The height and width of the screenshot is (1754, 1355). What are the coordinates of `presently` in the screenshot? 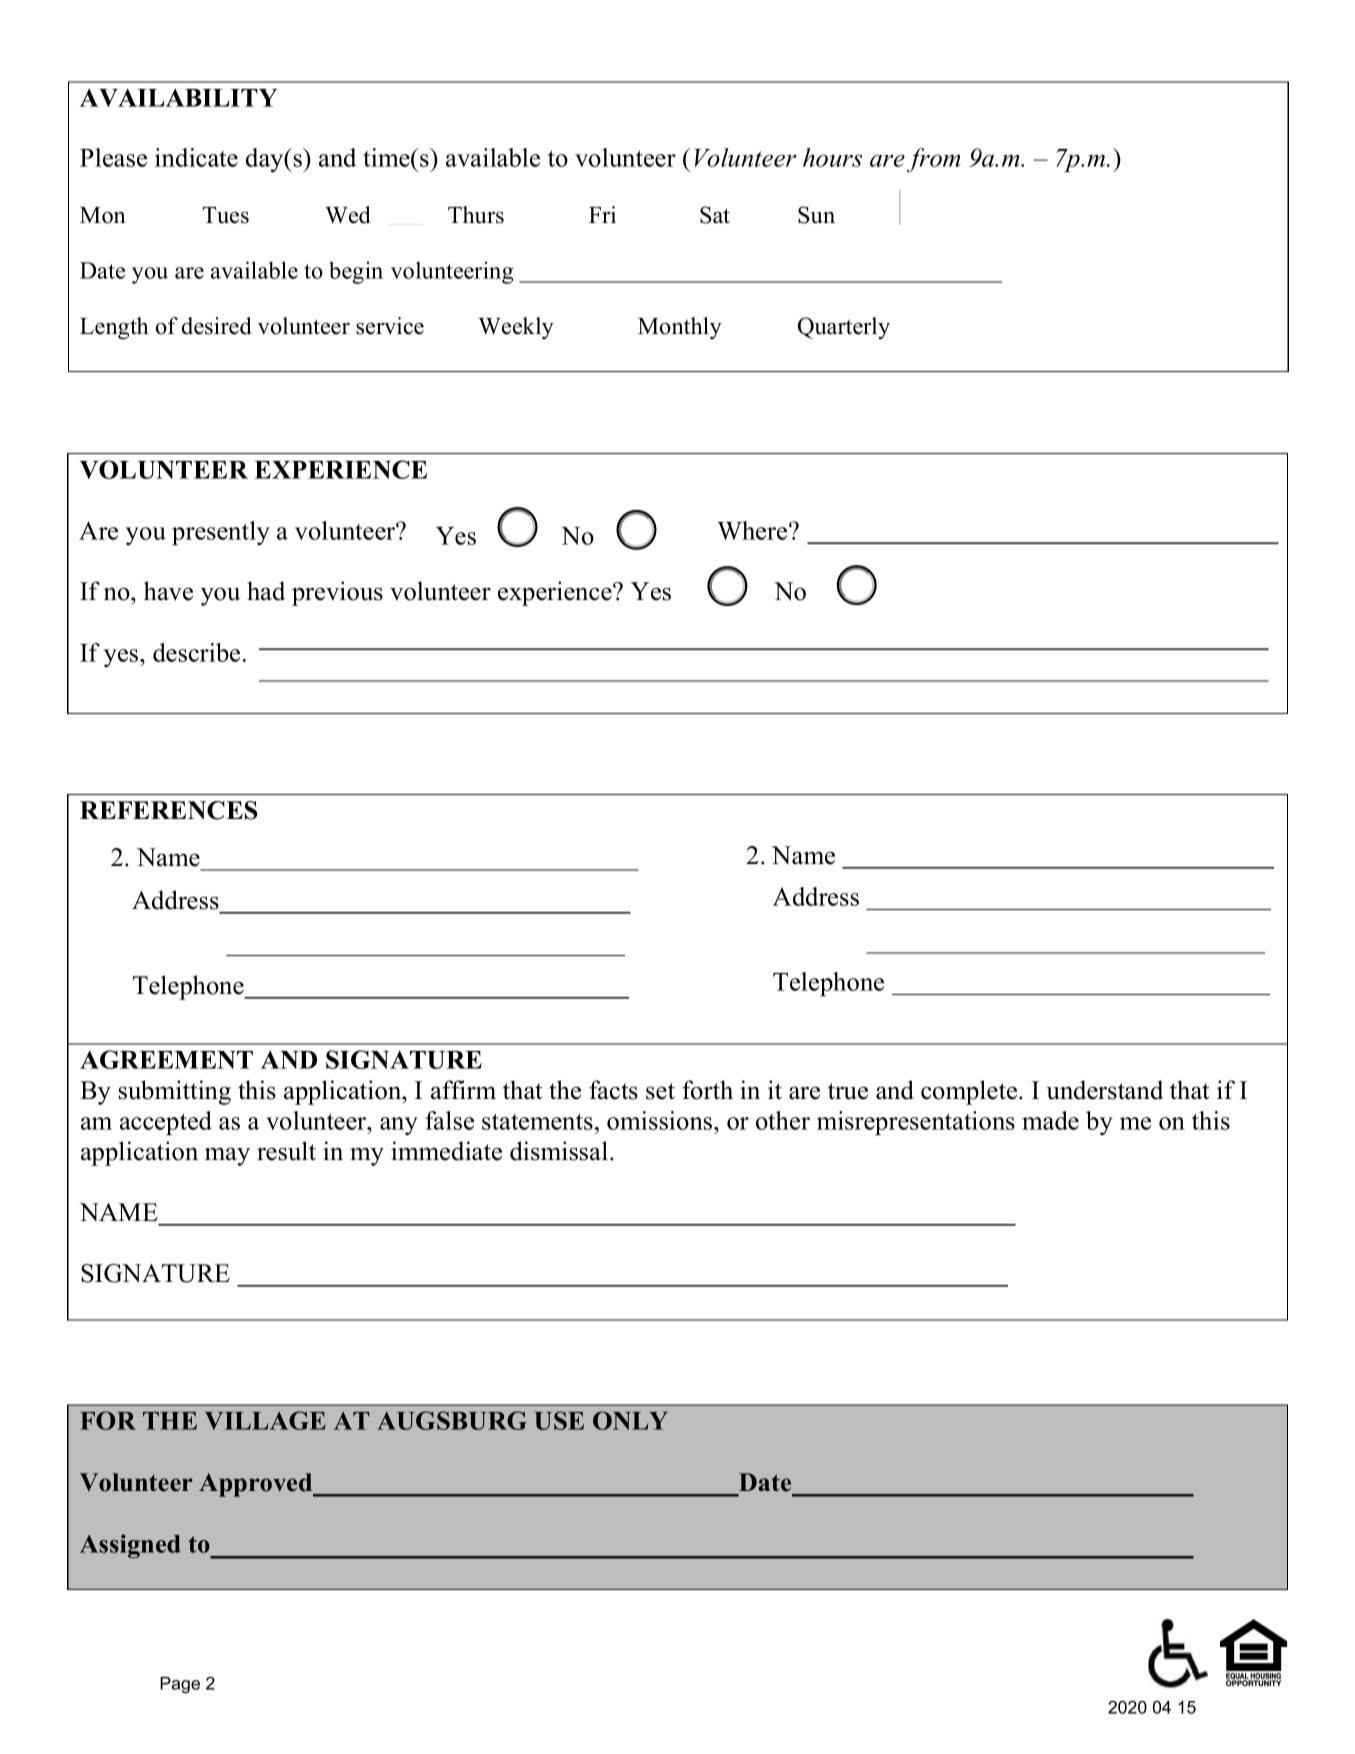 It's located at (221, 533).
